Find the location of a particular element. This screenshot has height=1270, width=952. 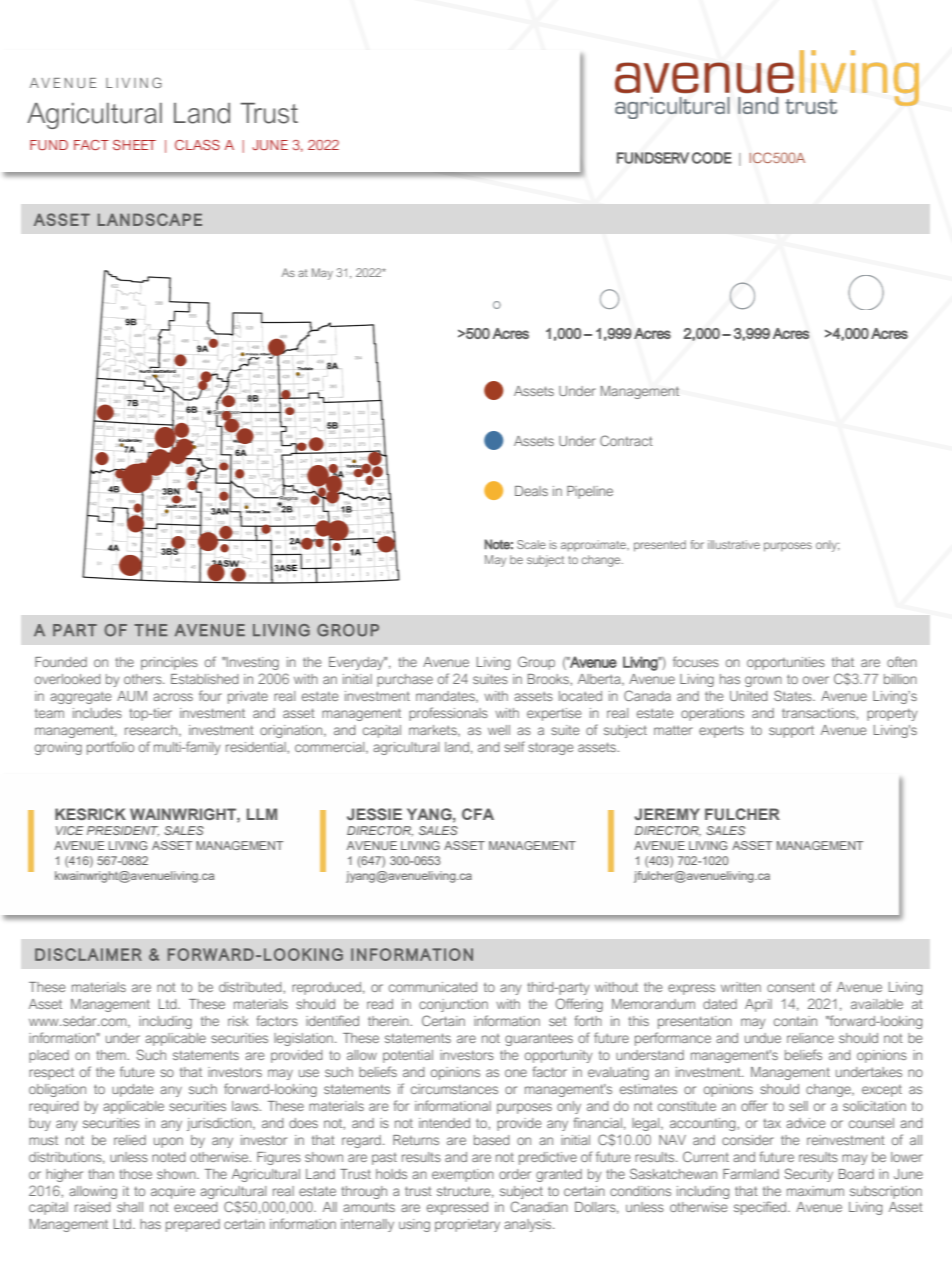

shall is located at coordinates (130, 1207).
